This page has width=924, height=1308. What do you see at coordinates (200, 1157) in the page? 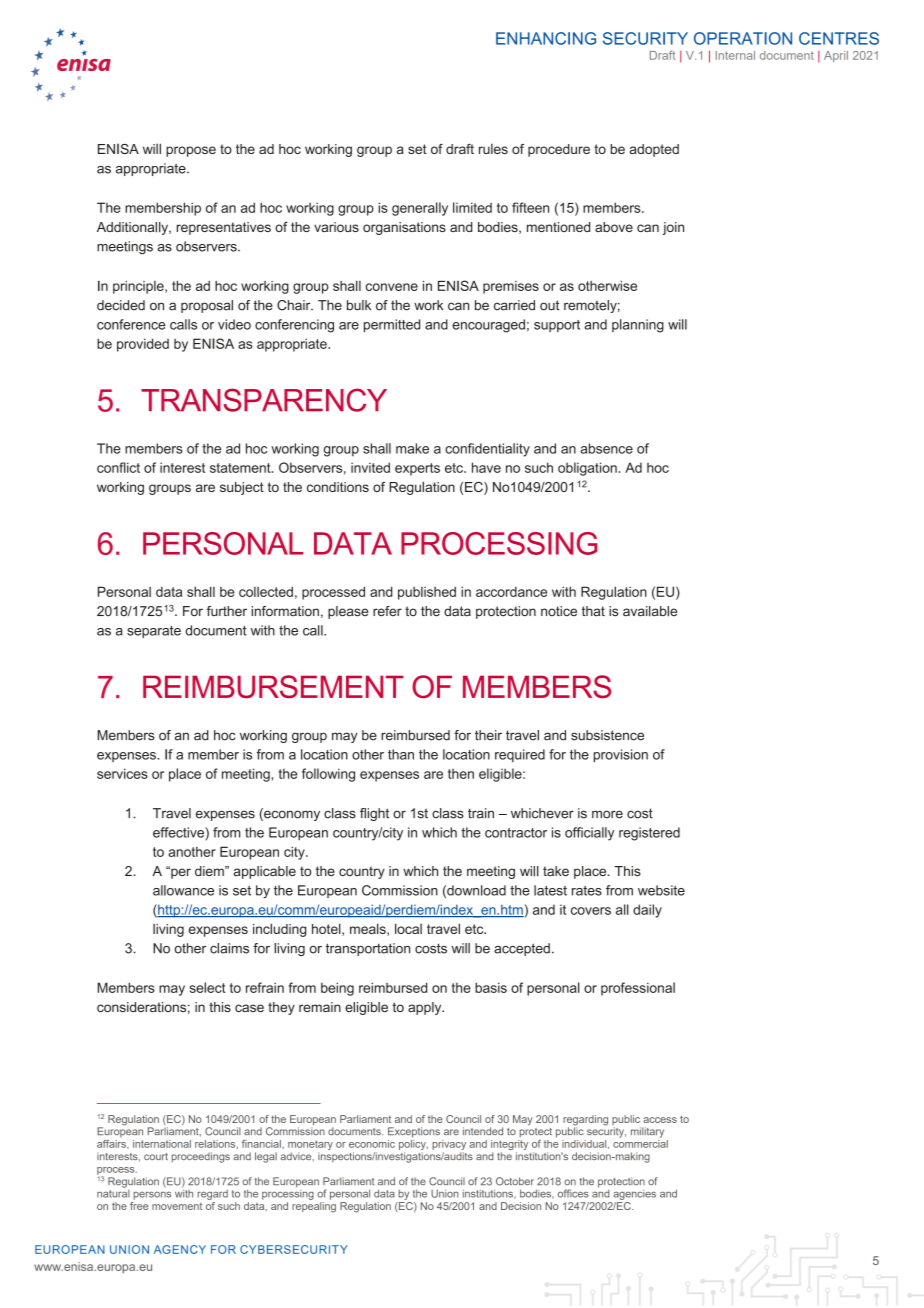
I see `proceedings` at bounding box center [200, 1157].
